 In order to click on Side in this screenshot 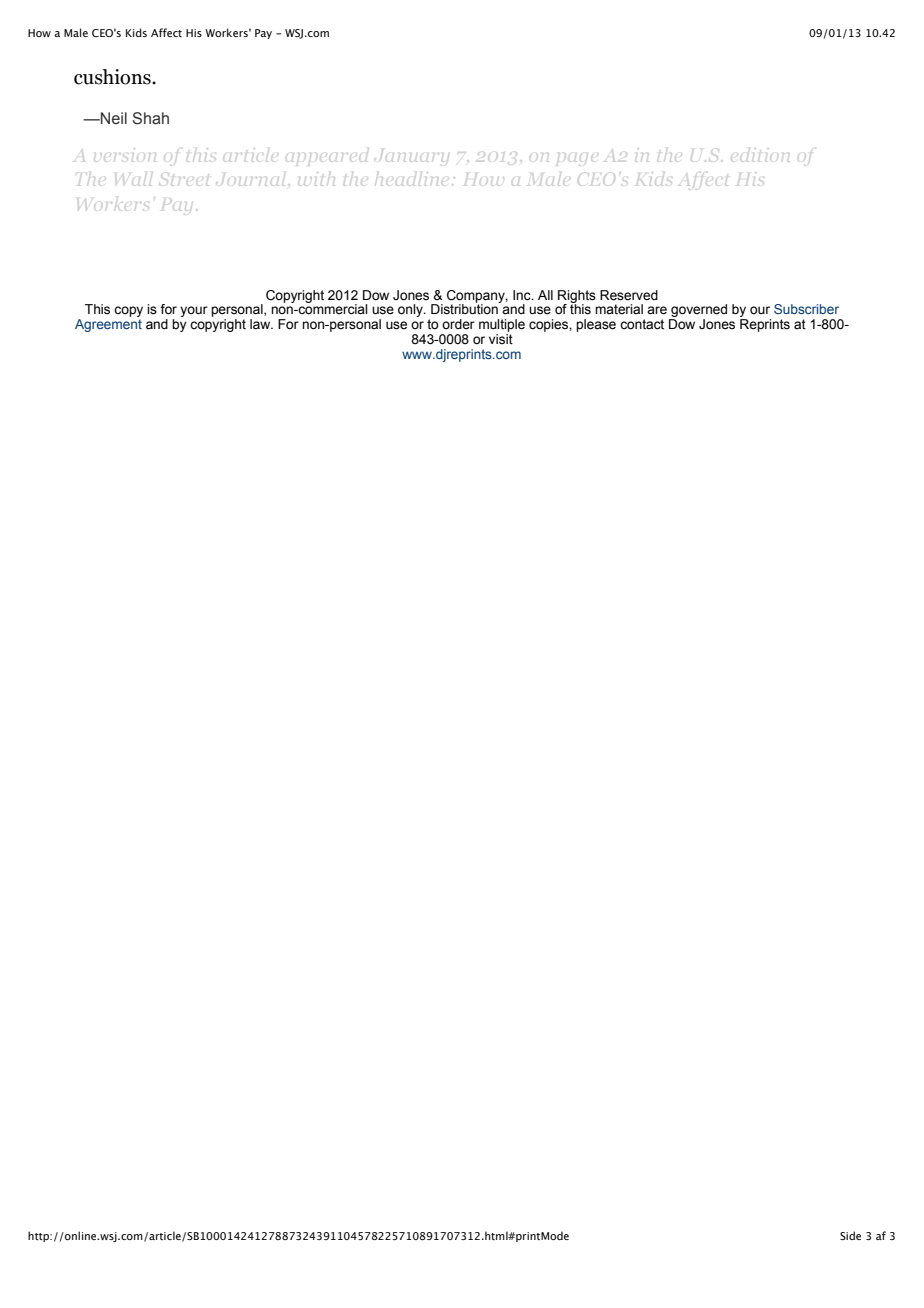, I will do `click(850, 1235)`.
